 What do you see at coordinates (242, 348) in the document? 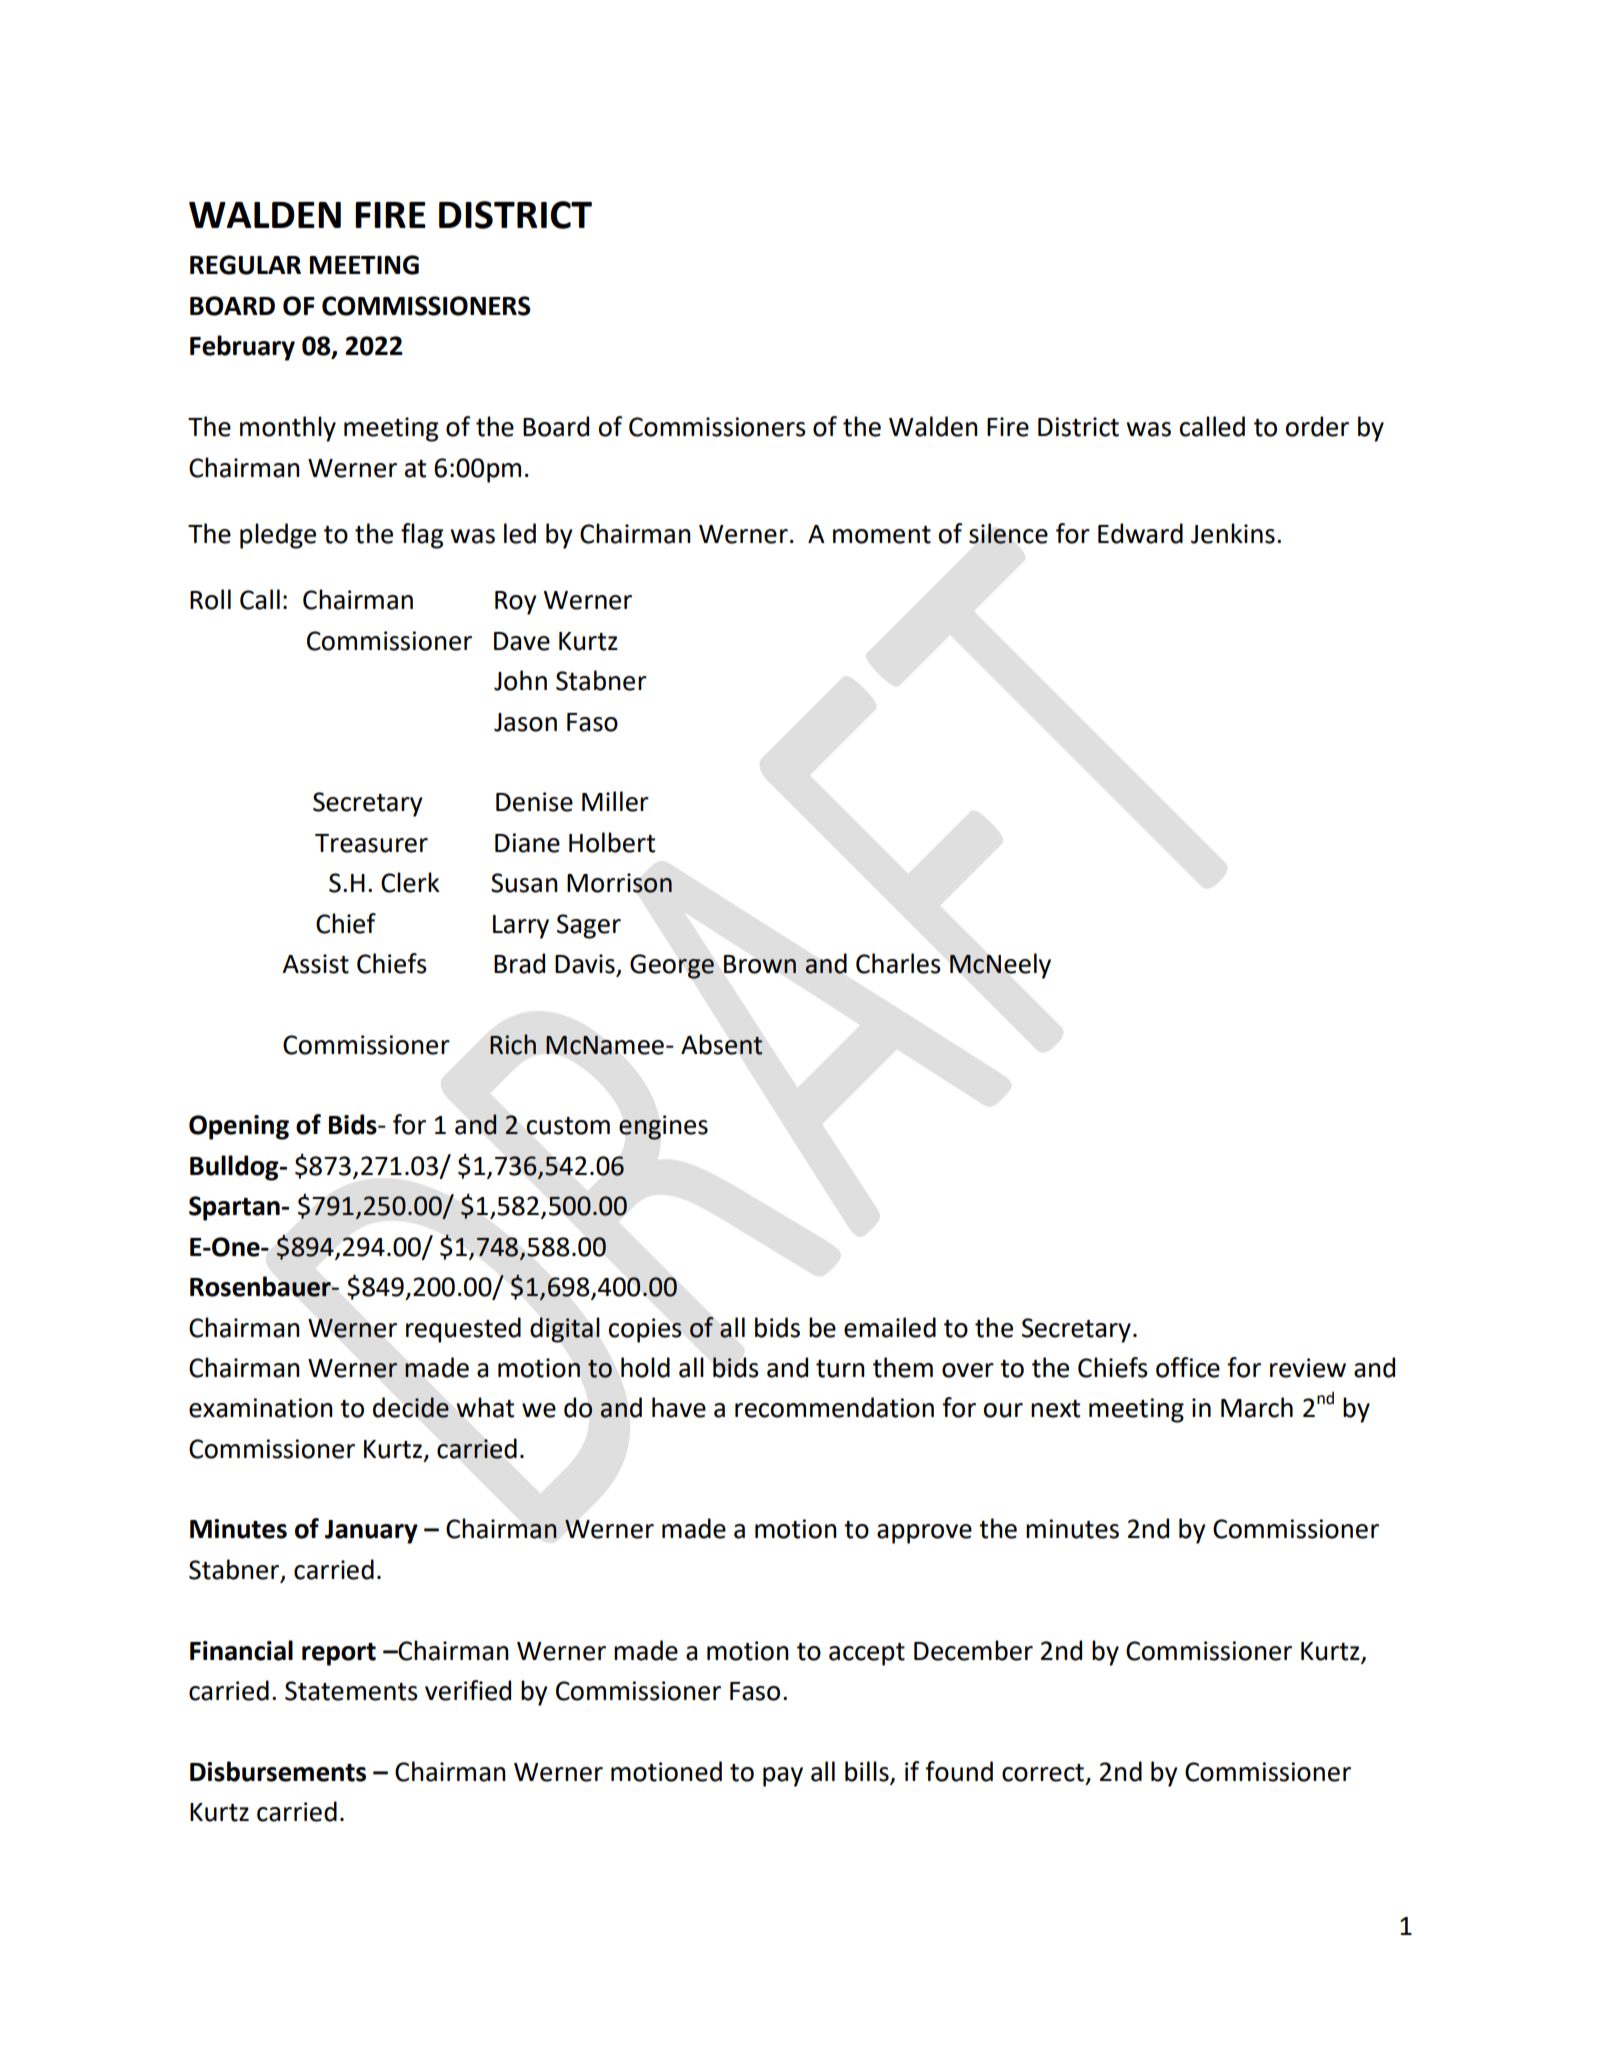
I see `February` at bounding box center [242, 348].
